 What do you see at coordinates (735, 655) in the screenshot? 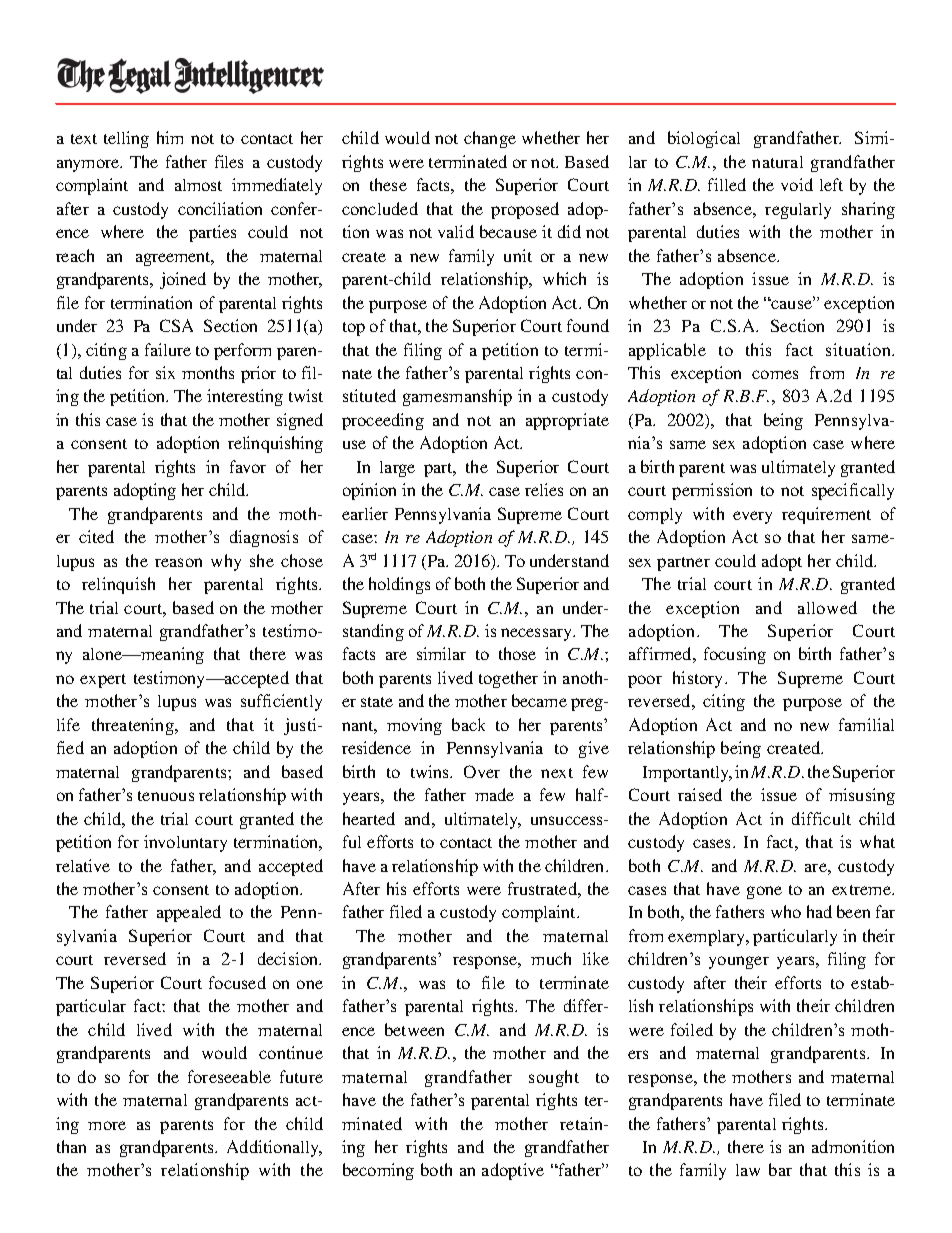
I see `focusing` at bounding box center [735, 655].
